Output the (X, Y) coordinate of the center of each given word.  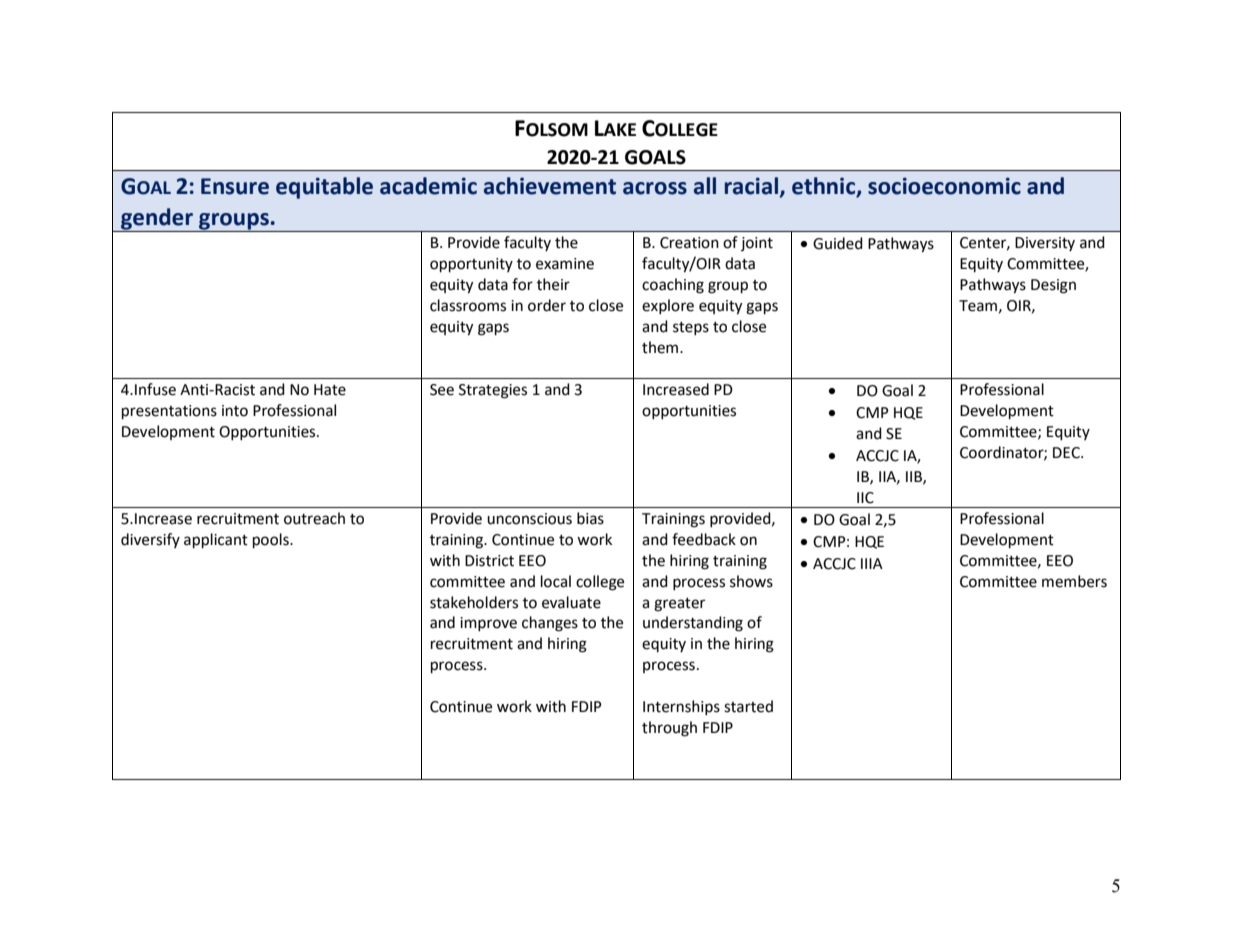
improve (488, 624)
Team (978, 306)
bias (590, 518)
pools (272, 541)
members (1074, 581)
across (655, 188)
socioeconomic (944, 186)
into (235, 411)
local (556, 581)
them (661, 347)
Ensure (235, 186)
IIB (915, 477)
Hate (330, 390)
